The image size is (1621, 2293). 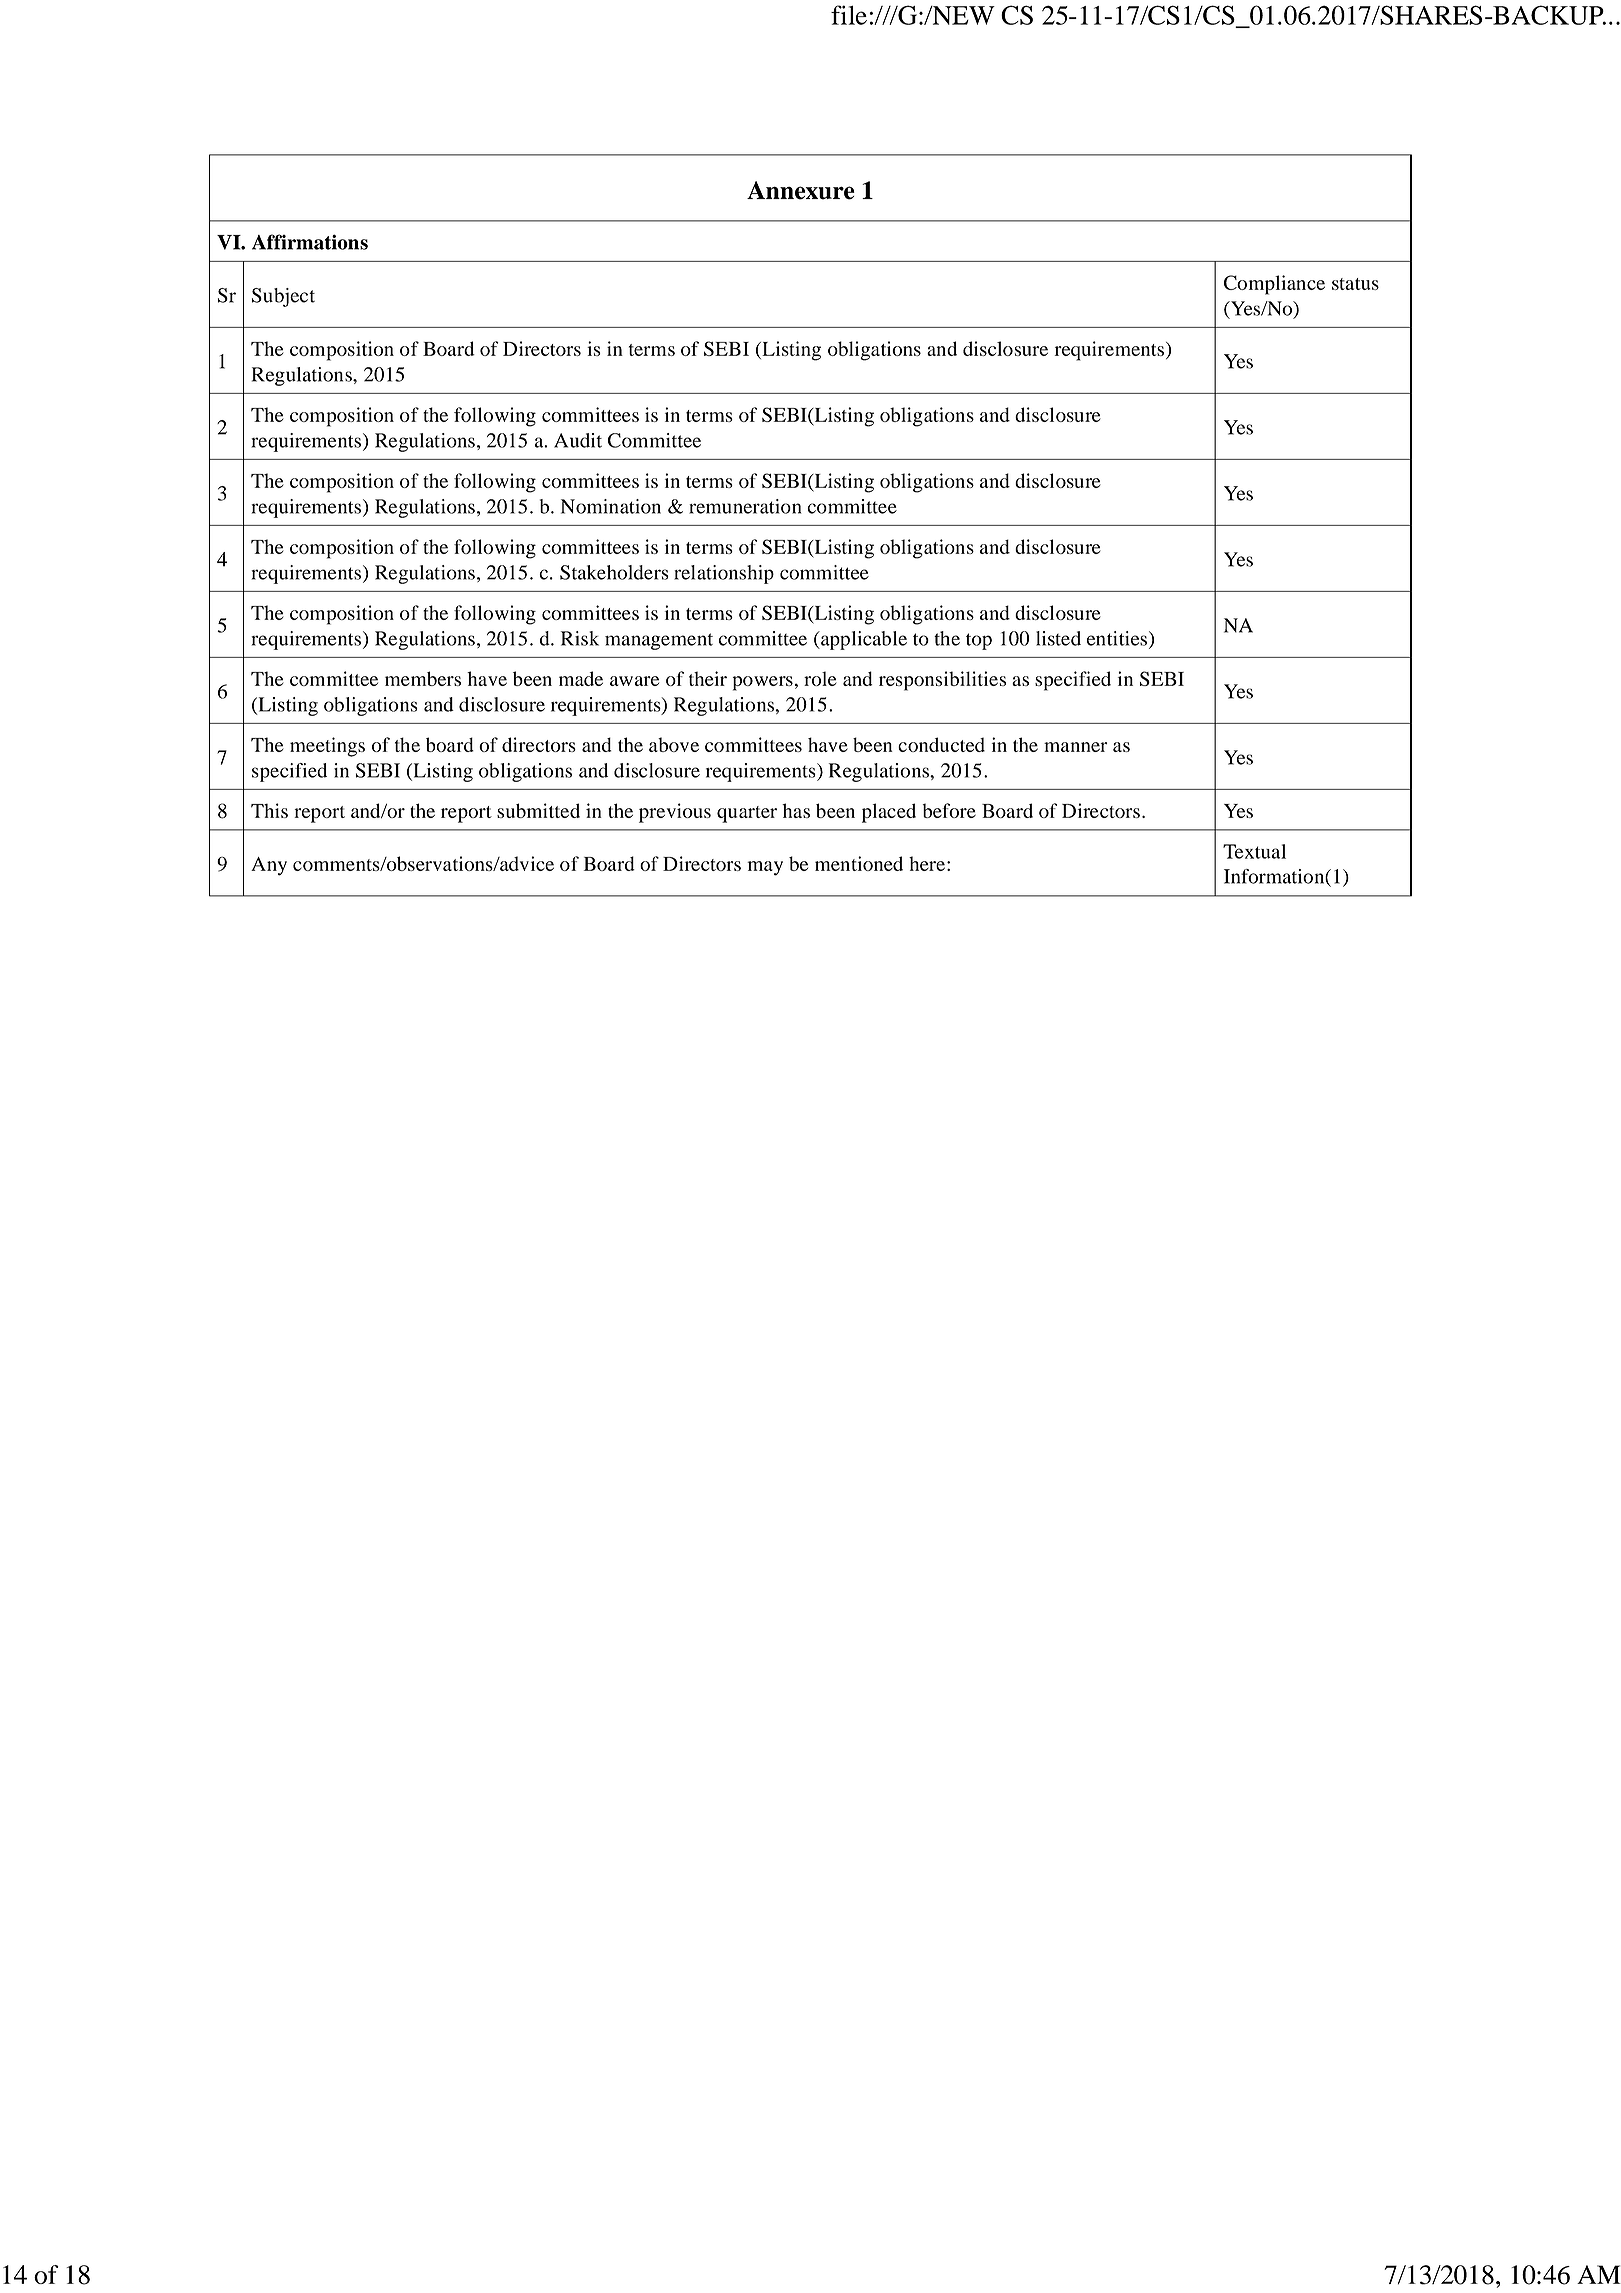 I want to click on mentioned, so click(x=859, y=863).
